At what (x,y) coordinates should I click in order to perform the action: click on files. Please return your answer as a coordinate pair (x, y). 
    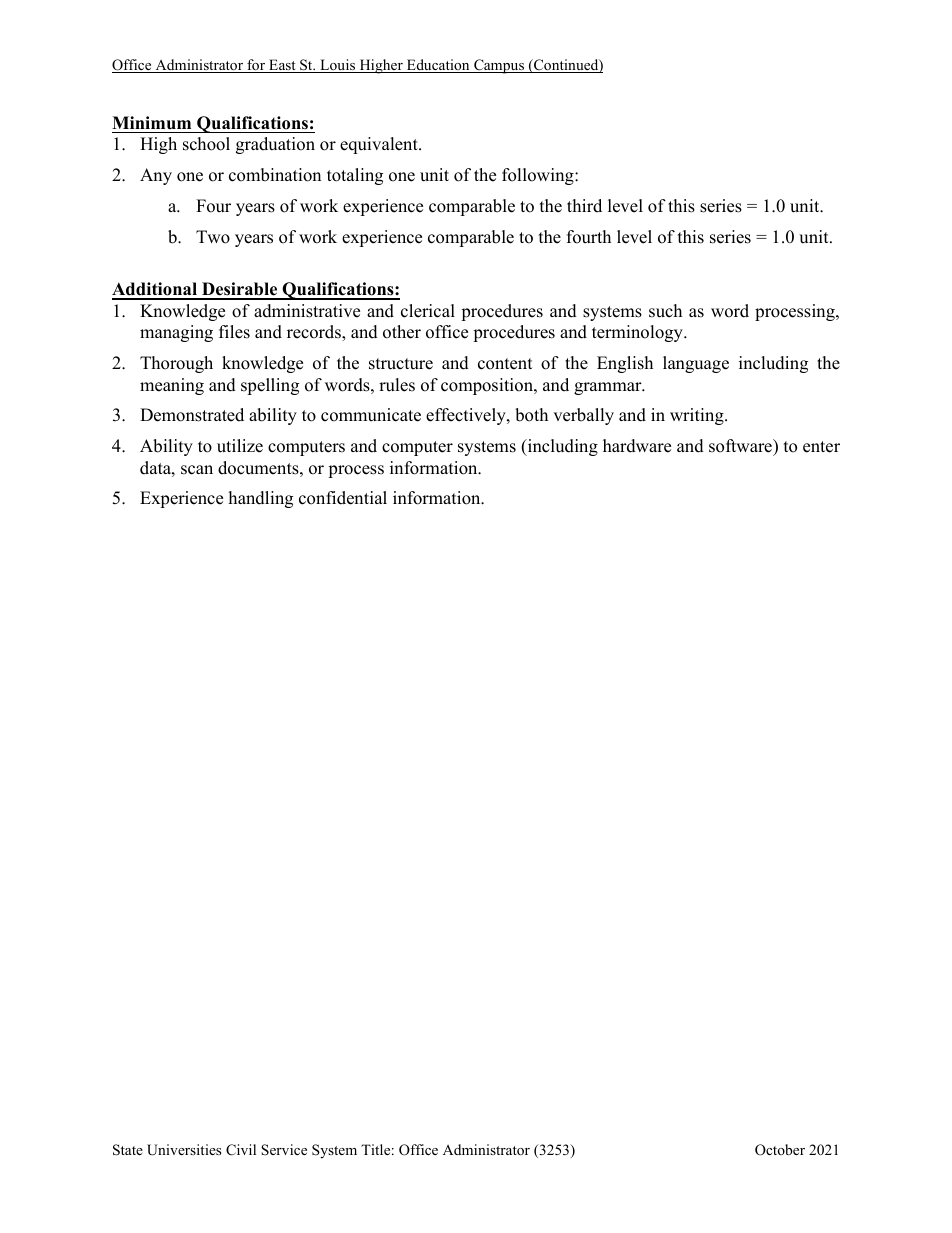
    Looking at the image, I should click on (234, 332).
